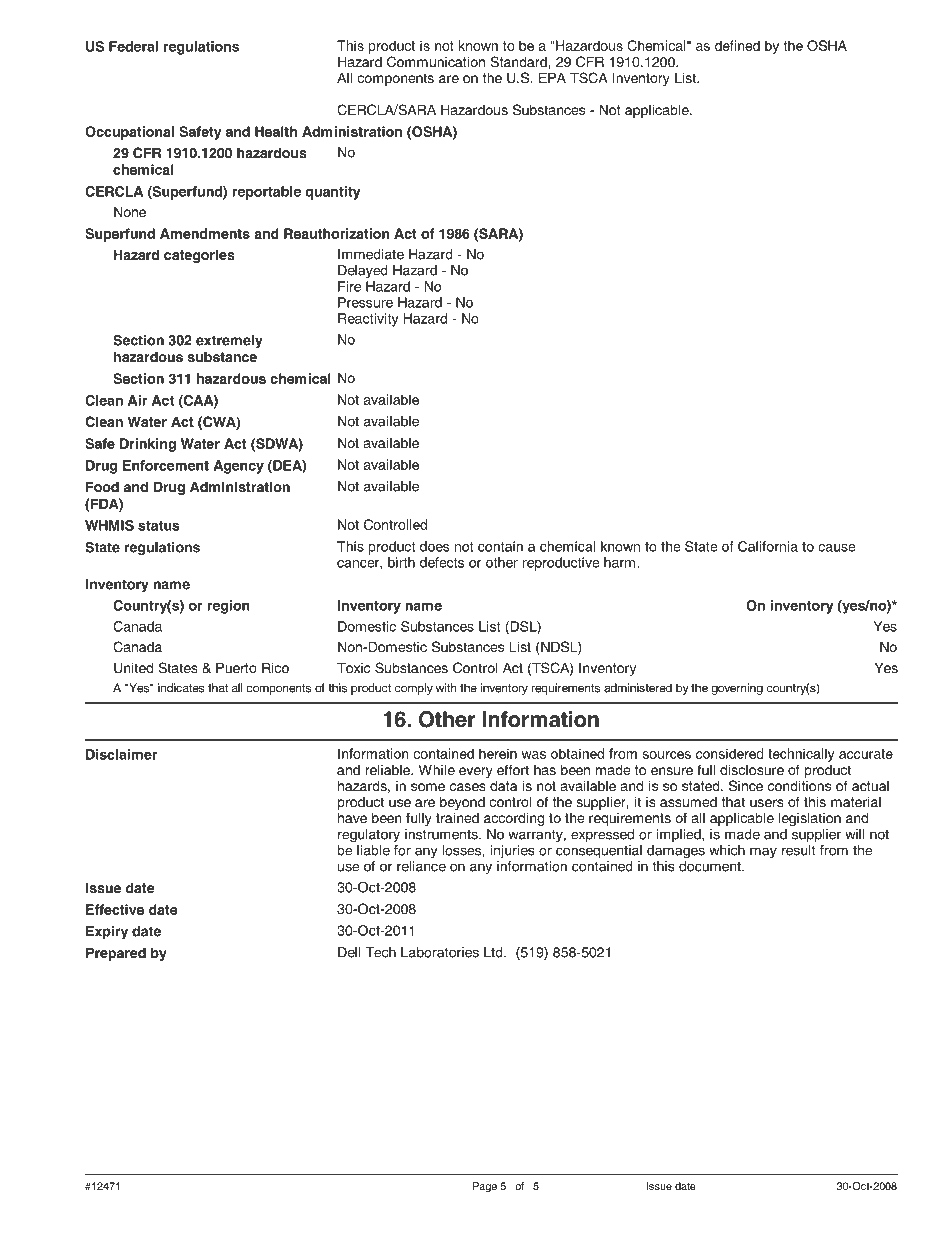 Image resolution: width=952 pixels, height=1233 pixels. What do you see at coordinates (115, 909) in the screenshot?
I see `Effective` at bounding box center [115, 909].
